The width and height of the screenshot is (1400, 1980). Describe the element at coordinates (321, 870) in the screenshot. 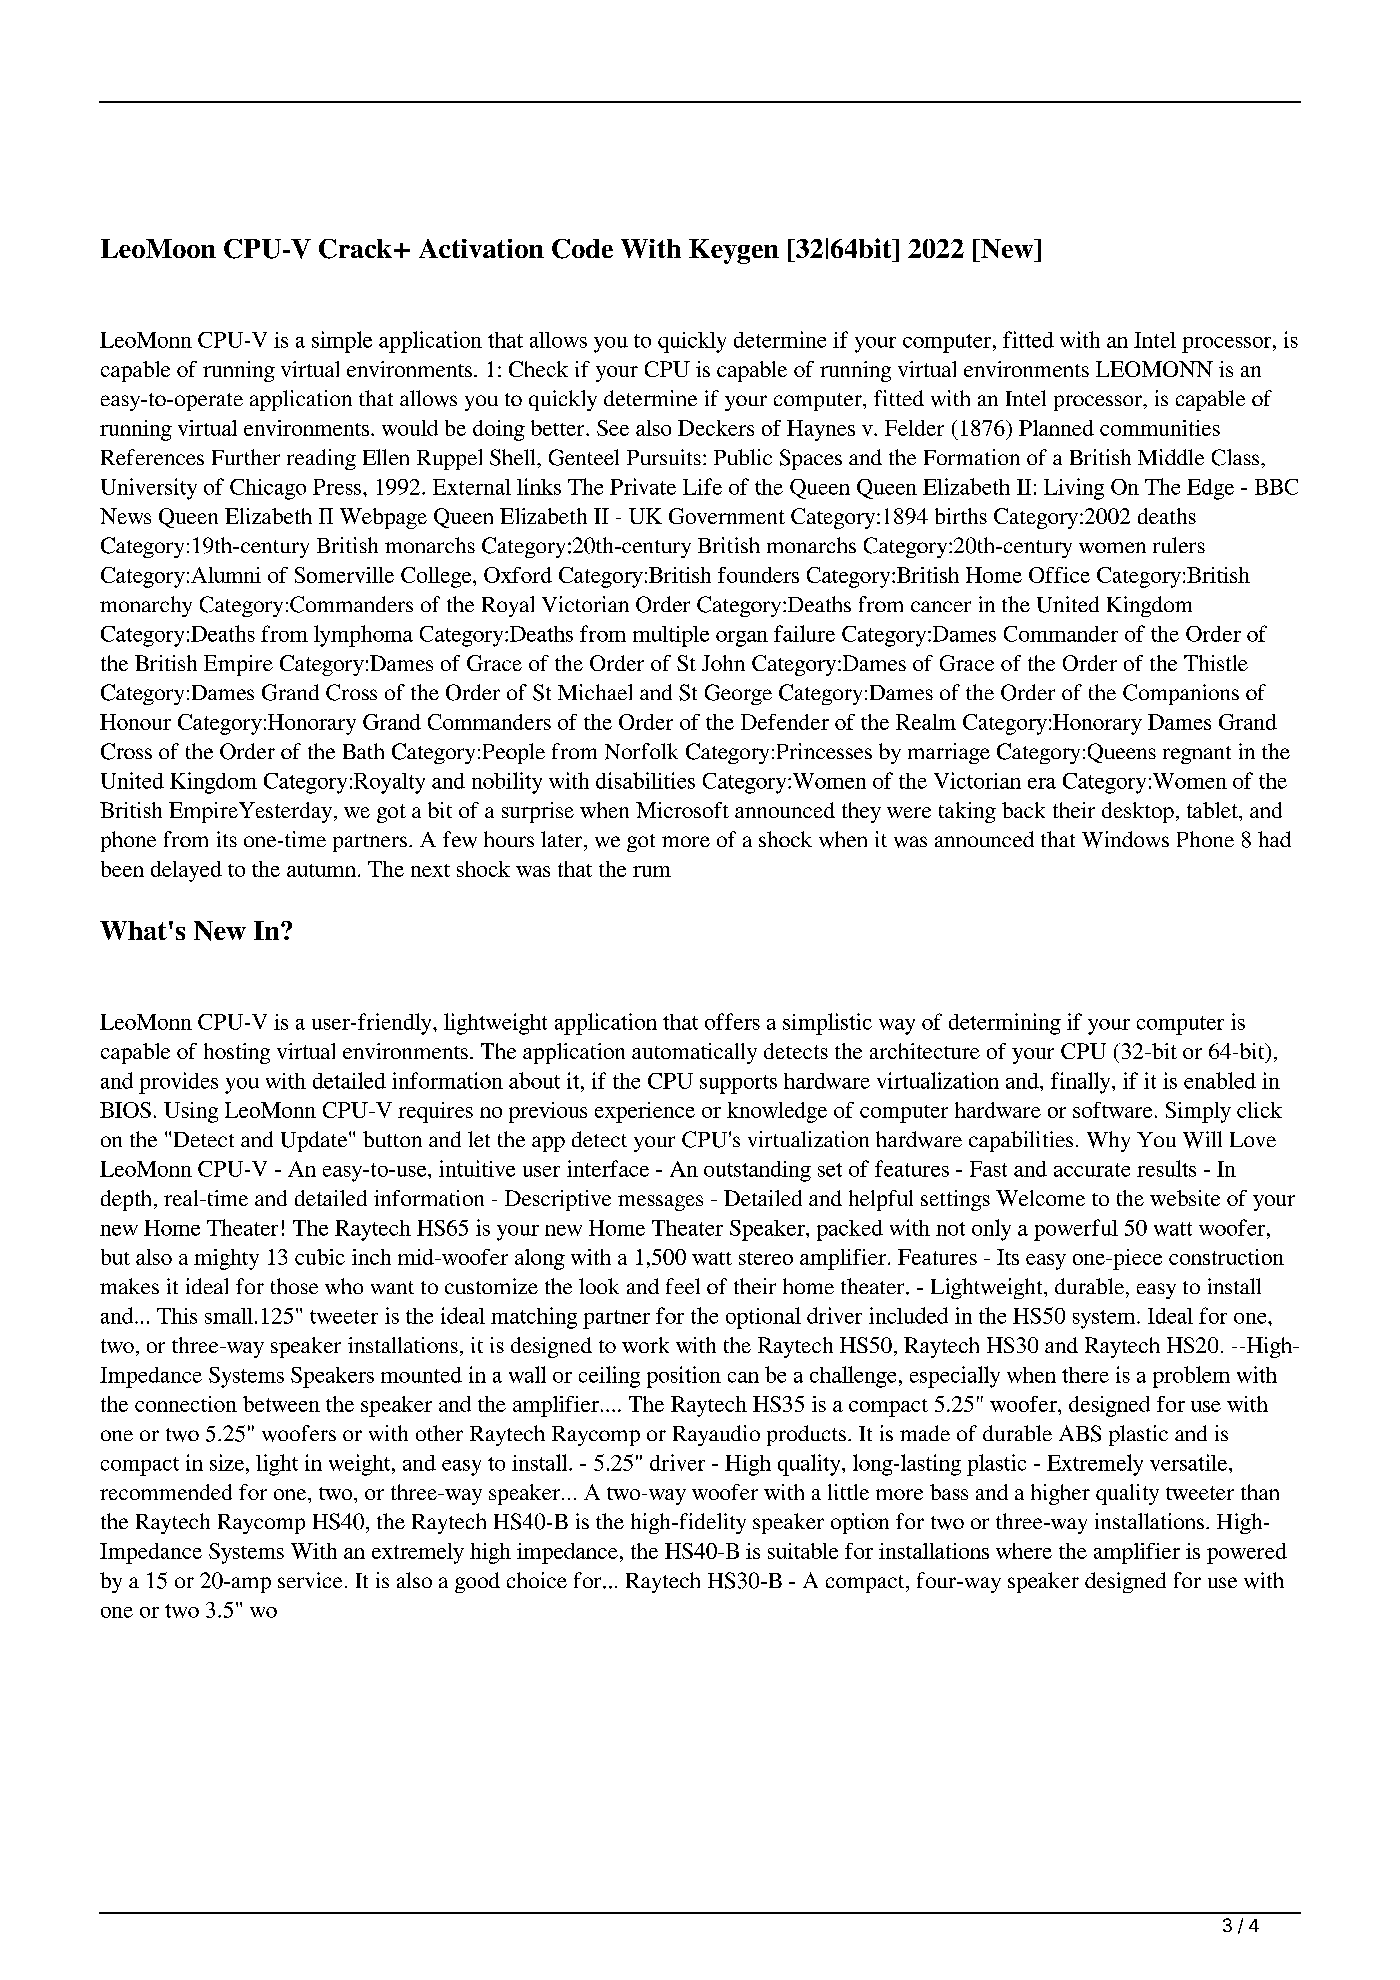

I see `autumn` at that location.
